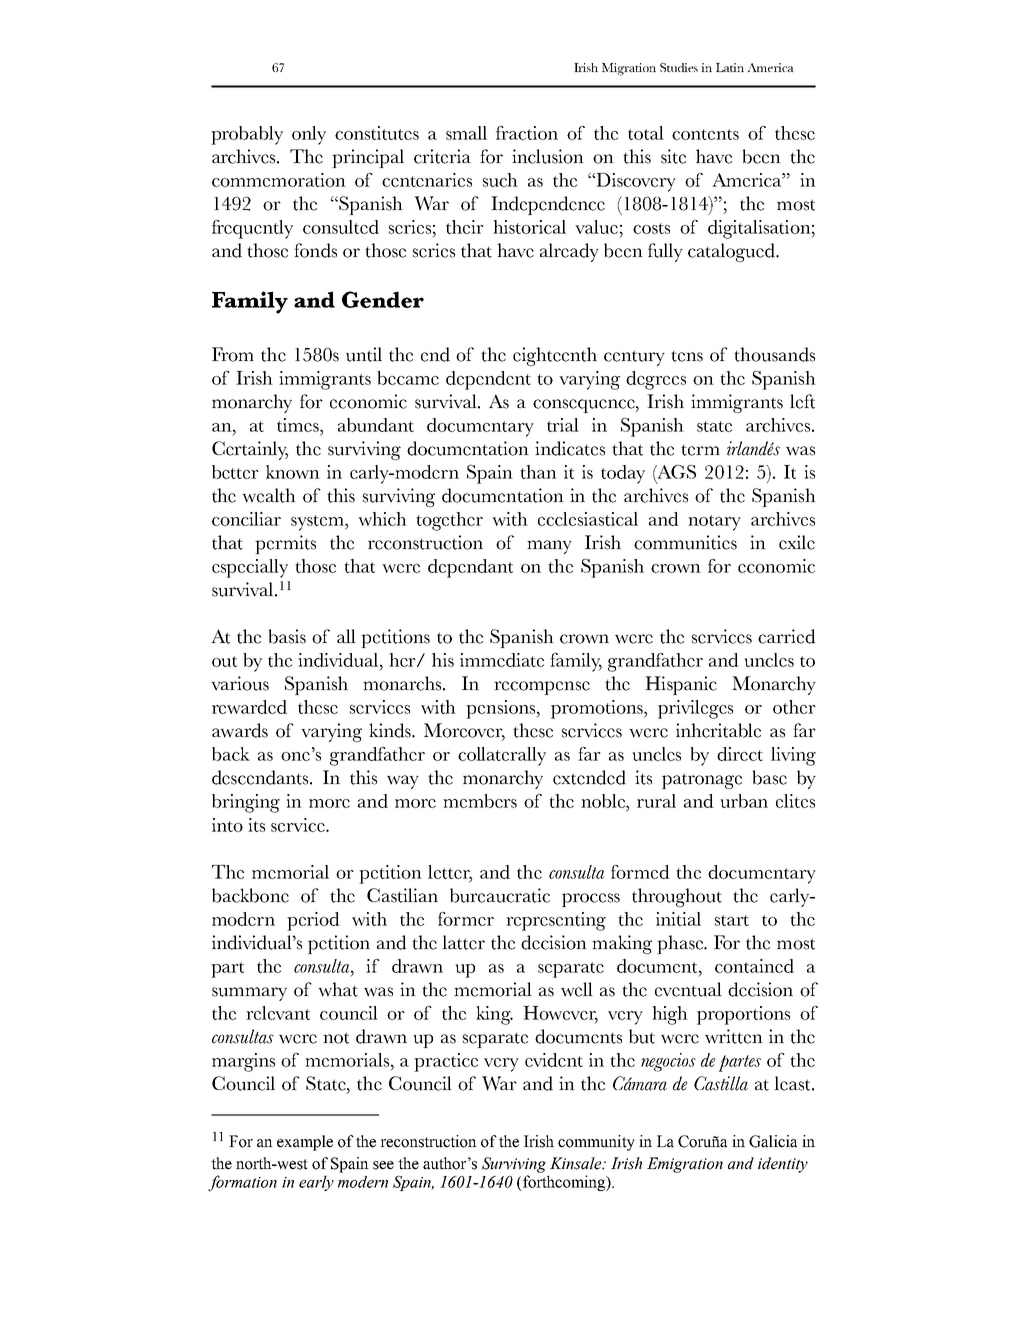 The height and width of the document is (1330, 1027). What do you see at coordinates (502, 660) in the document?
I see `immediate` at bounding box center [502, 660].
